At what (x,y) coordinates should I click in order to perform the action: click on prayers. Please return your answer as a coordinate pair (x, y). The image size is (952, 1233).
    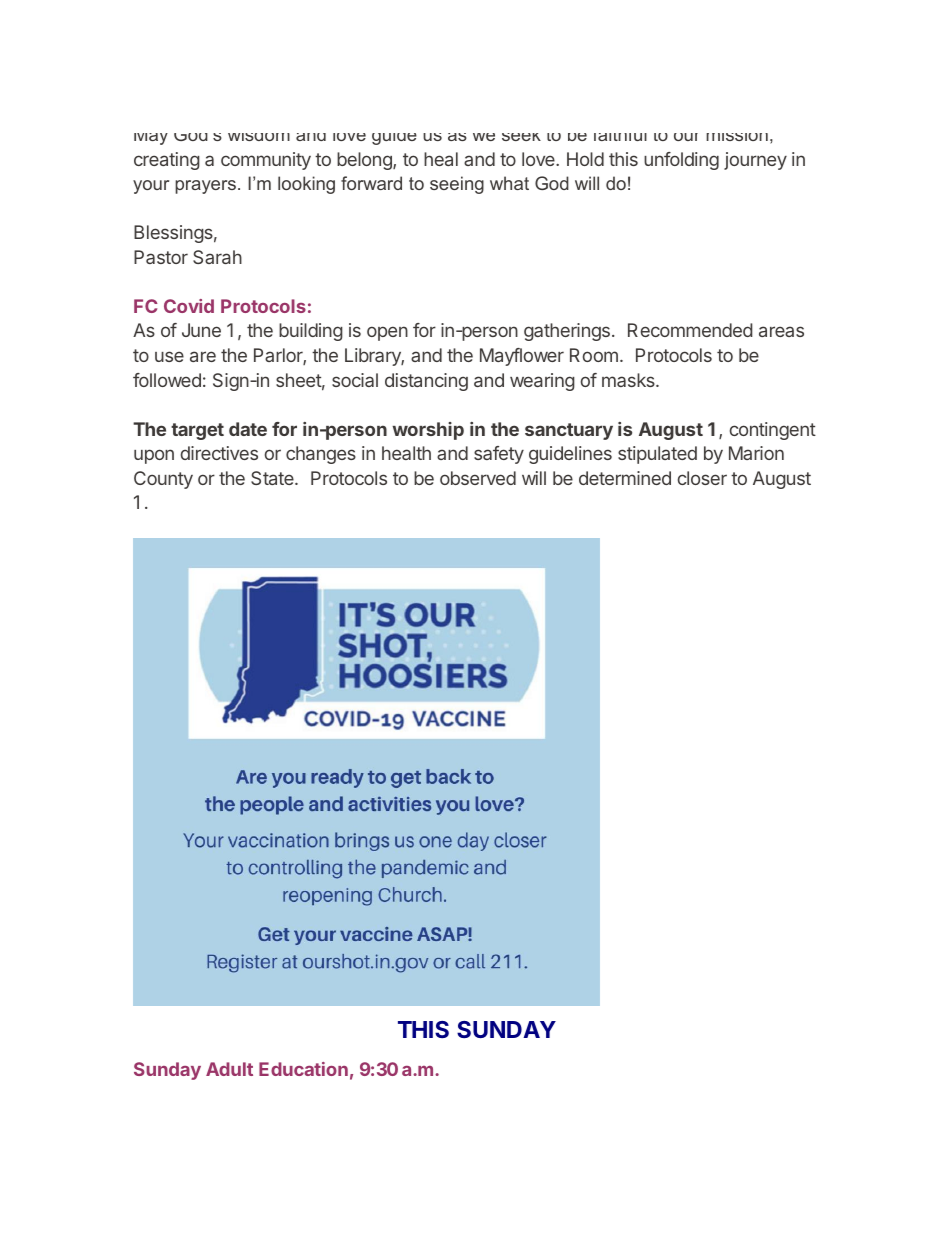
    Looking at the image, I should click on (205, 187).
